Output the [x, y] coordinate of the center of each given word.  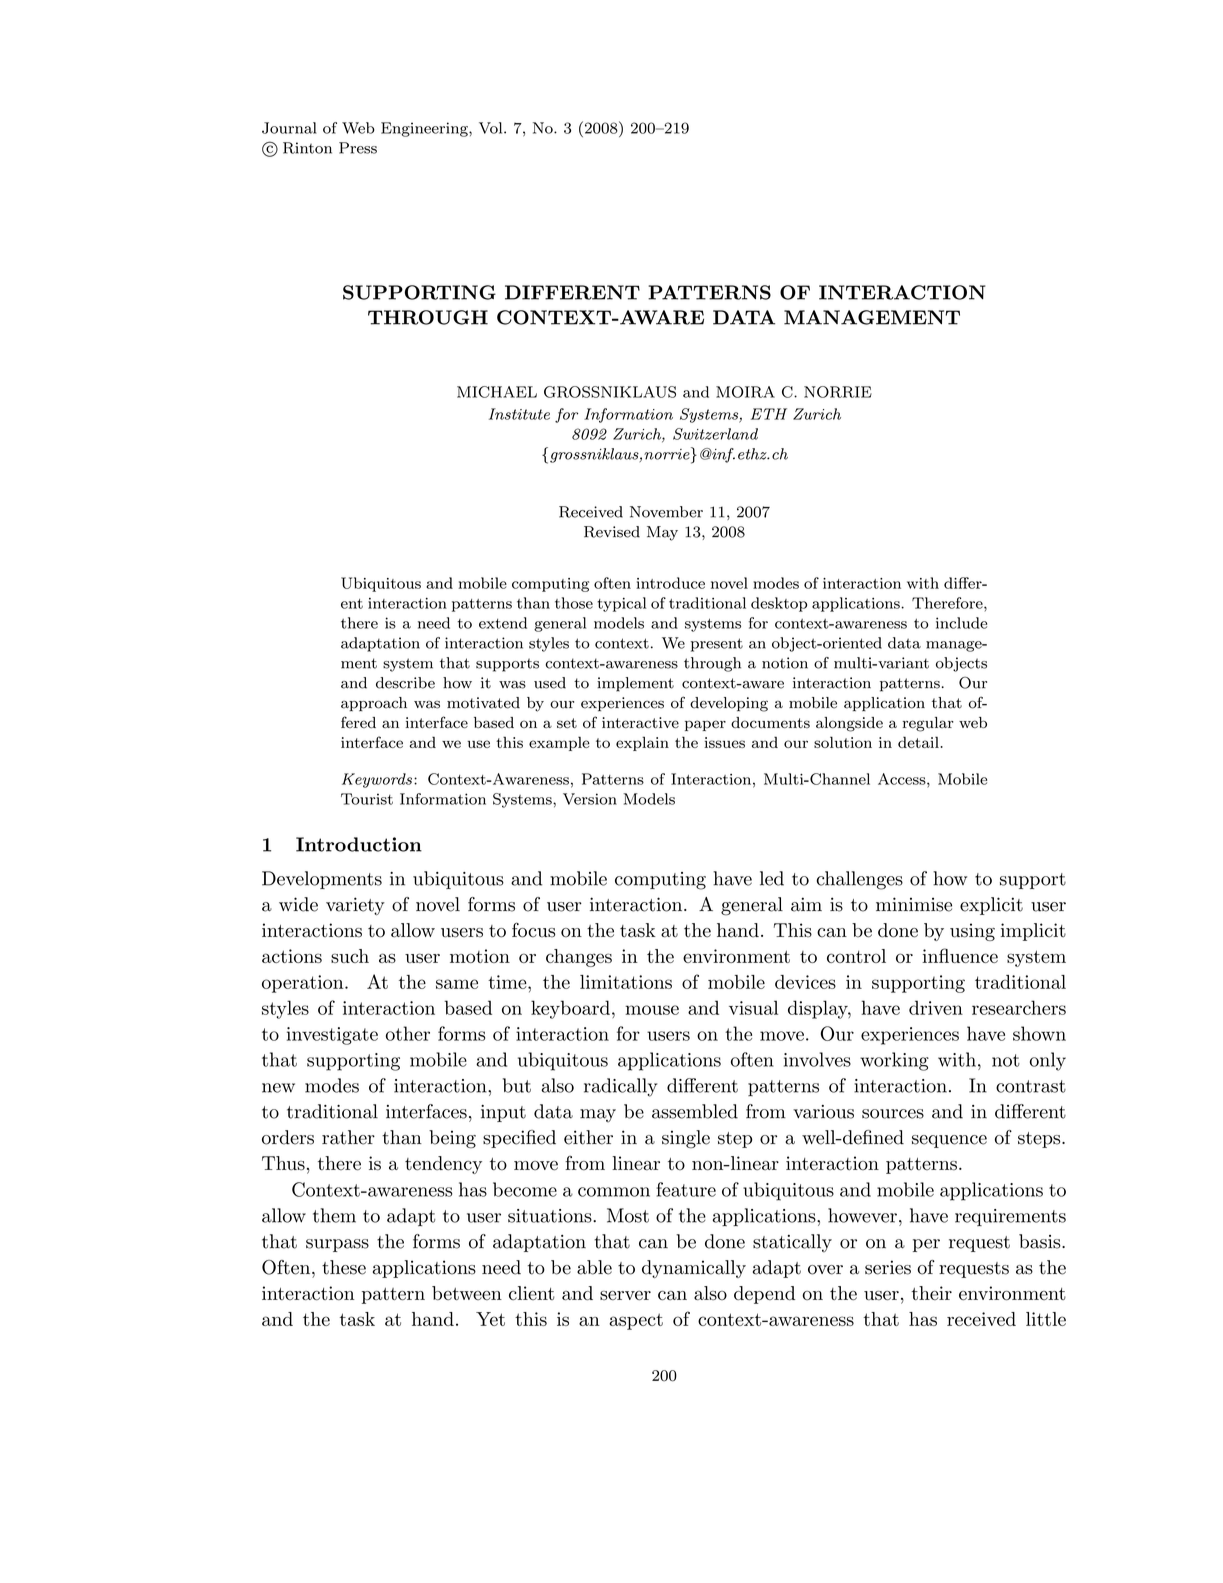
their [931, 1293]
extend [503, 623]
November [666, 512]
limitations [626, 982]
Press [358, 148]
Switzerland [715, 434]
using [972, 932]
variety [355, 906]
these [344, 1267]
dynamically [694, 1269]
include [961, 623]
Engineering [425, 129]
